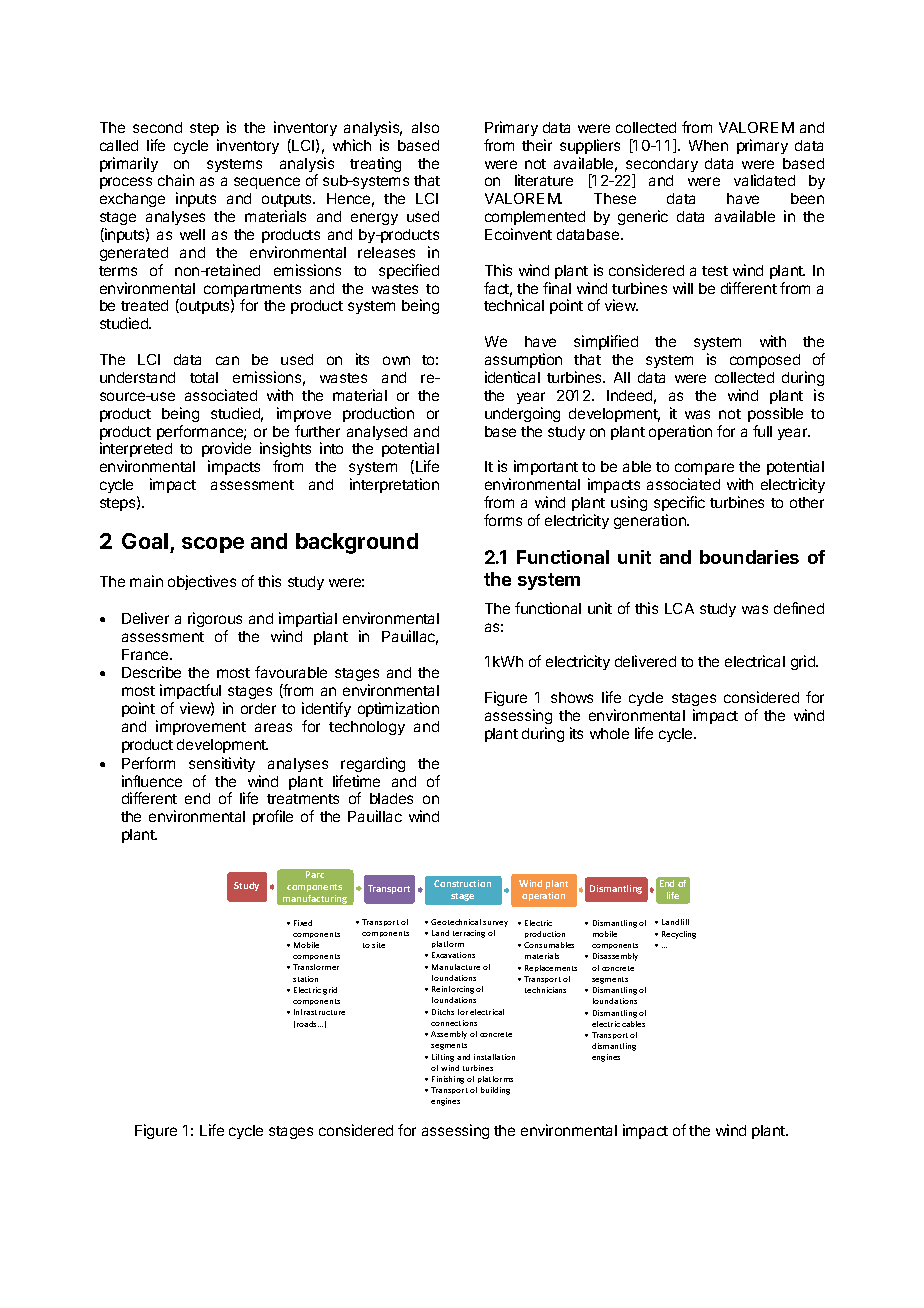 The width and height of the screenshot is (924, 1308). Describe the element at coordinates (708, 145) in the screenshot. I see `When` at that location.
